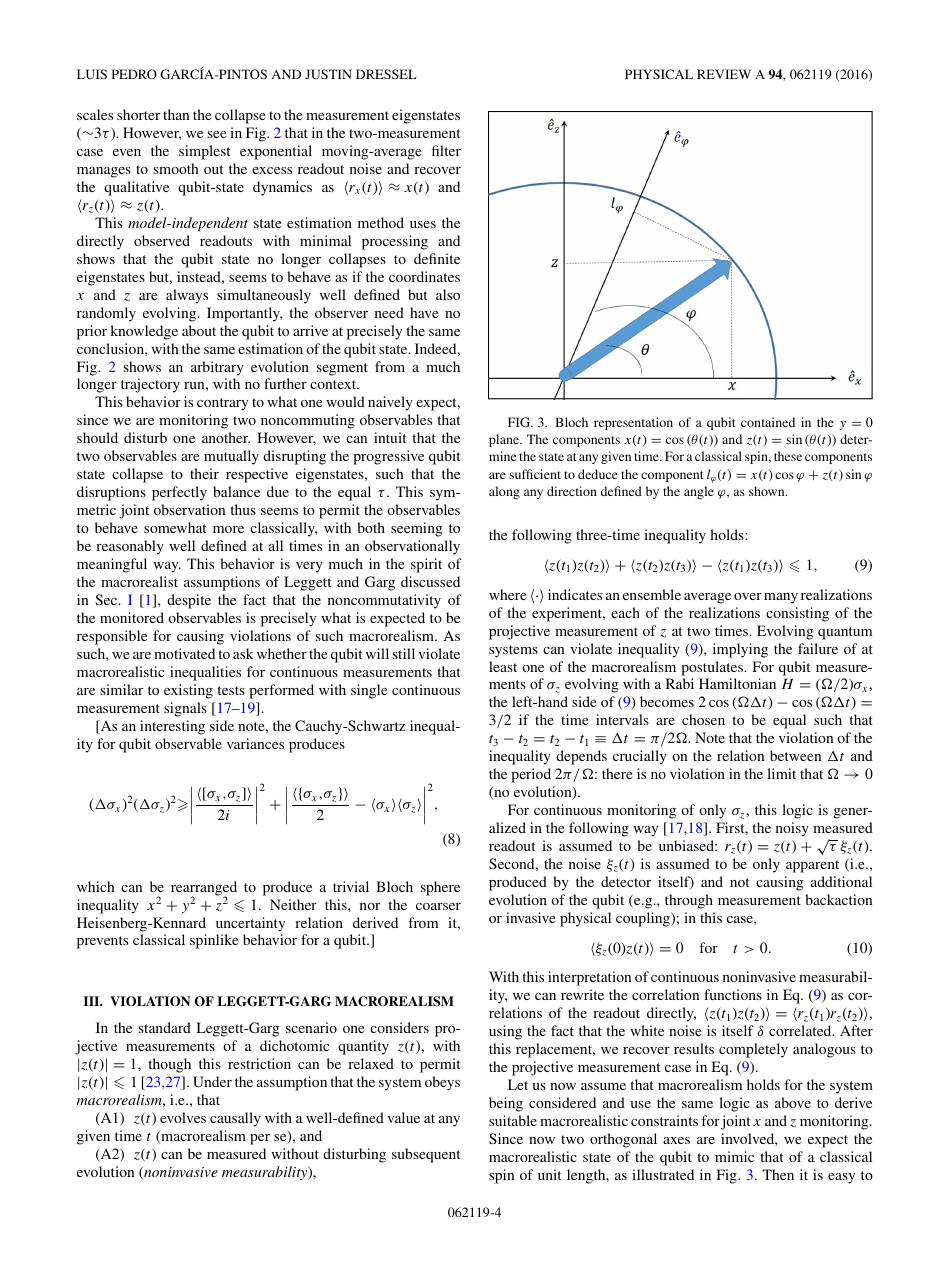  I want to click on their, so click(204, 473).
